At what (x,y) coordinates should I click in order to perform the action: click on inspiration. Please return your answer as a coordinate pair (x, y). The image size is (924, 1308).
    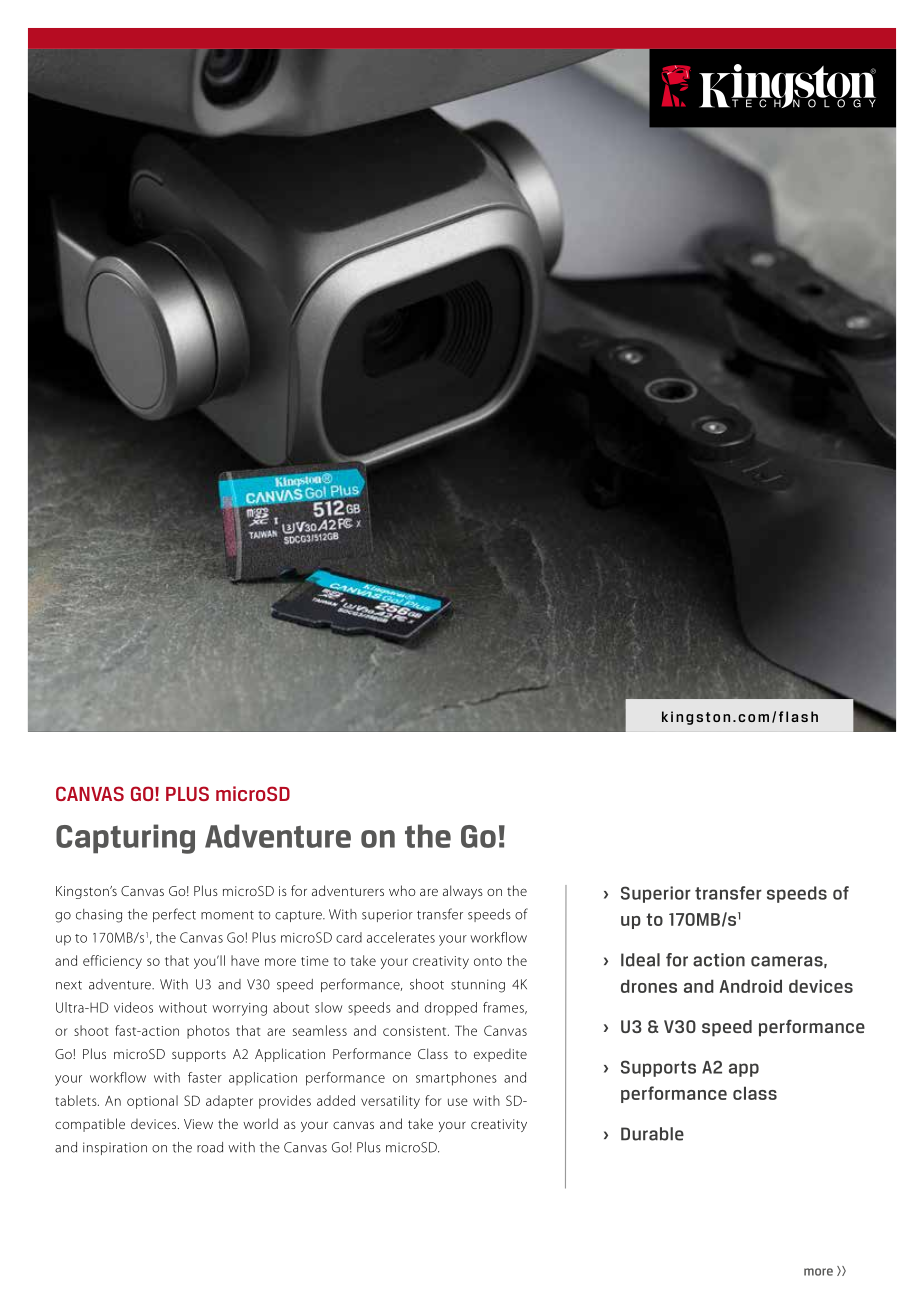
    Looking at the image, I should click on (115, 1148).
